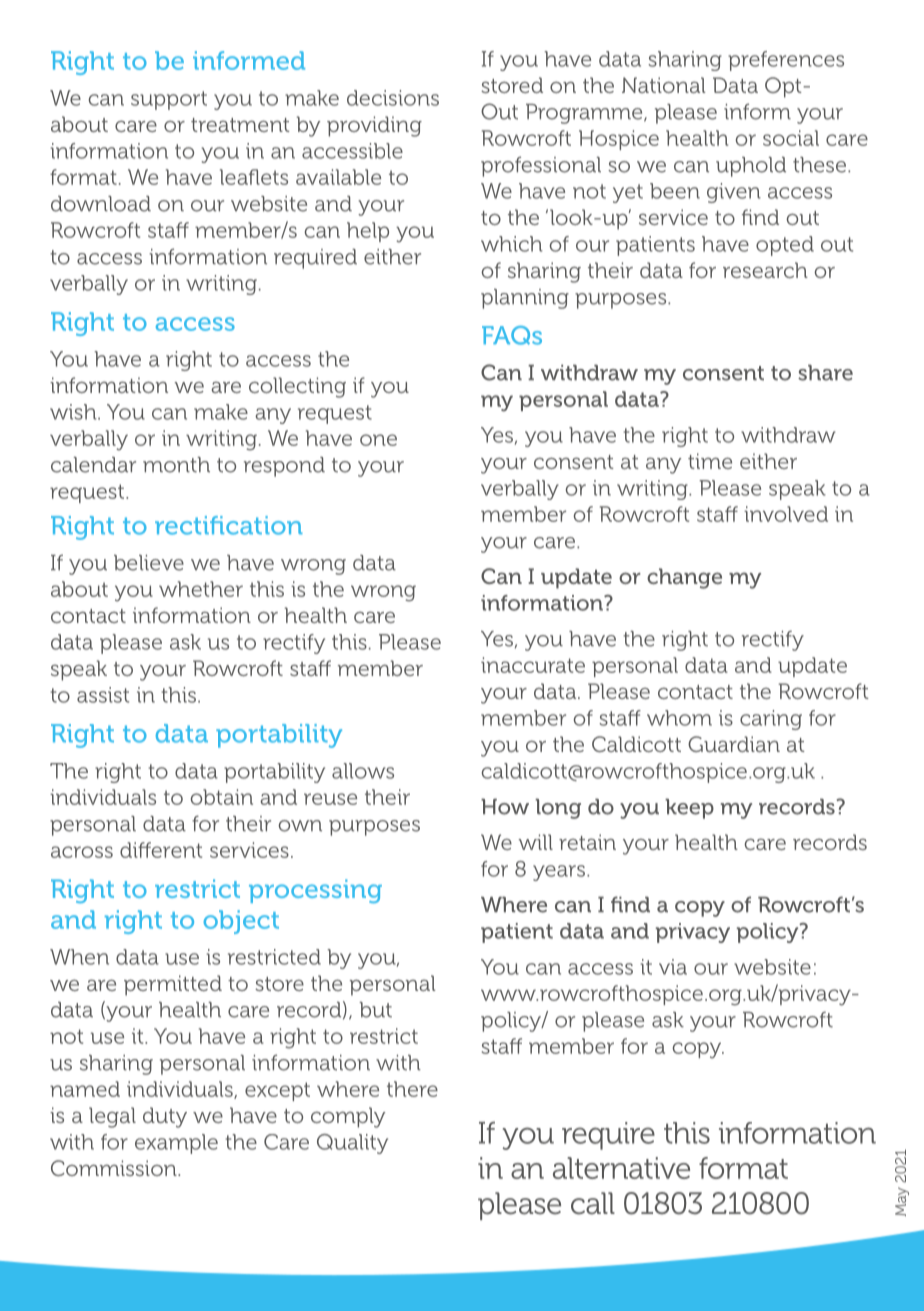  Describe the element at coordinates (525, 299) in the screenshot. I see `planning` at that location.
